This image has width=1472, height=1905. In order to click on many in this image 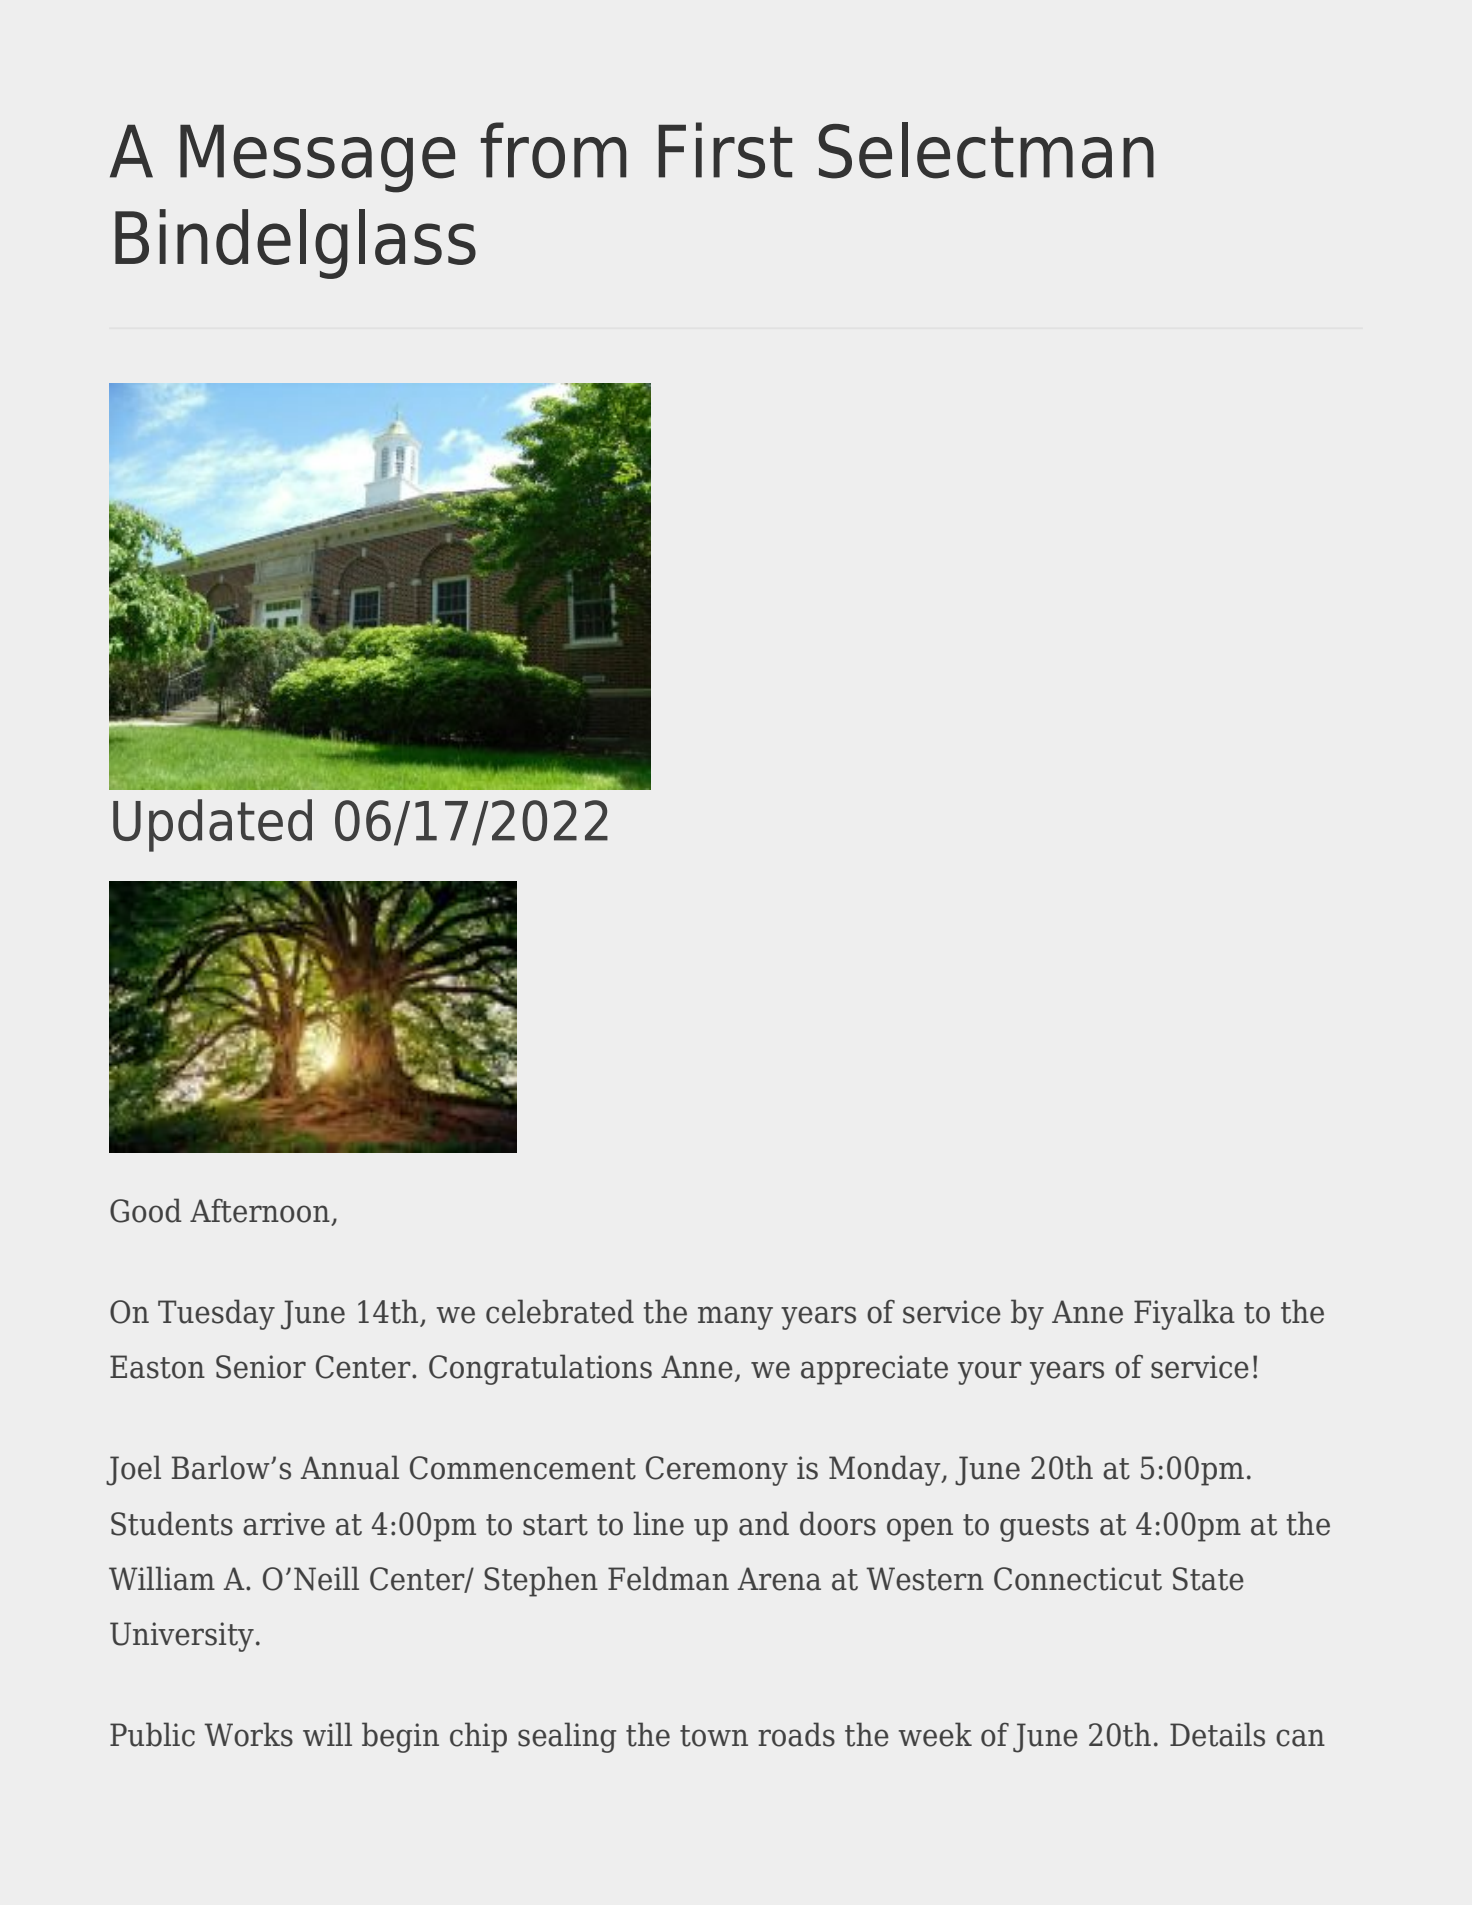, I will do `click(735, 1318)`.
